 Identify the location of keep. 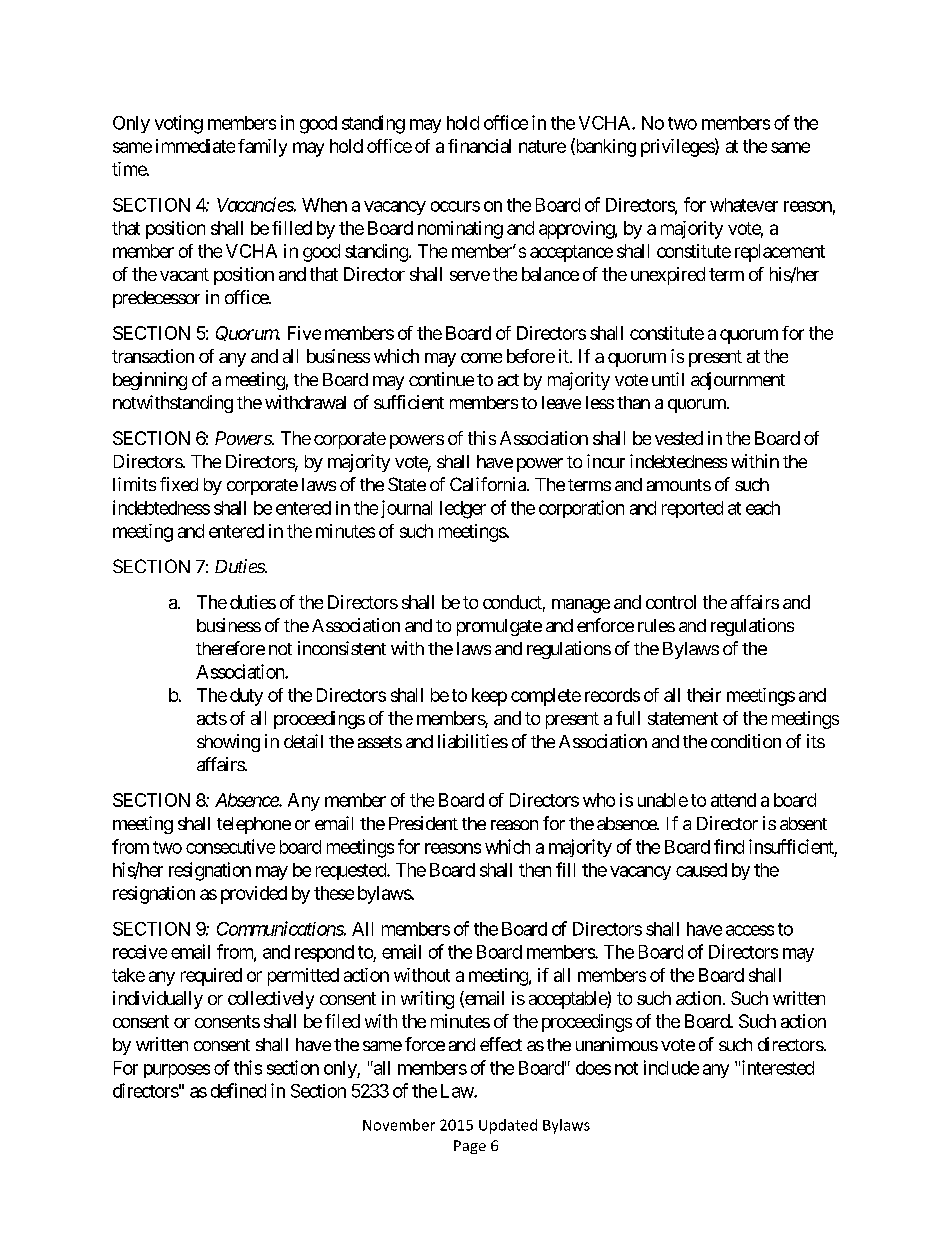
(489, 697).
